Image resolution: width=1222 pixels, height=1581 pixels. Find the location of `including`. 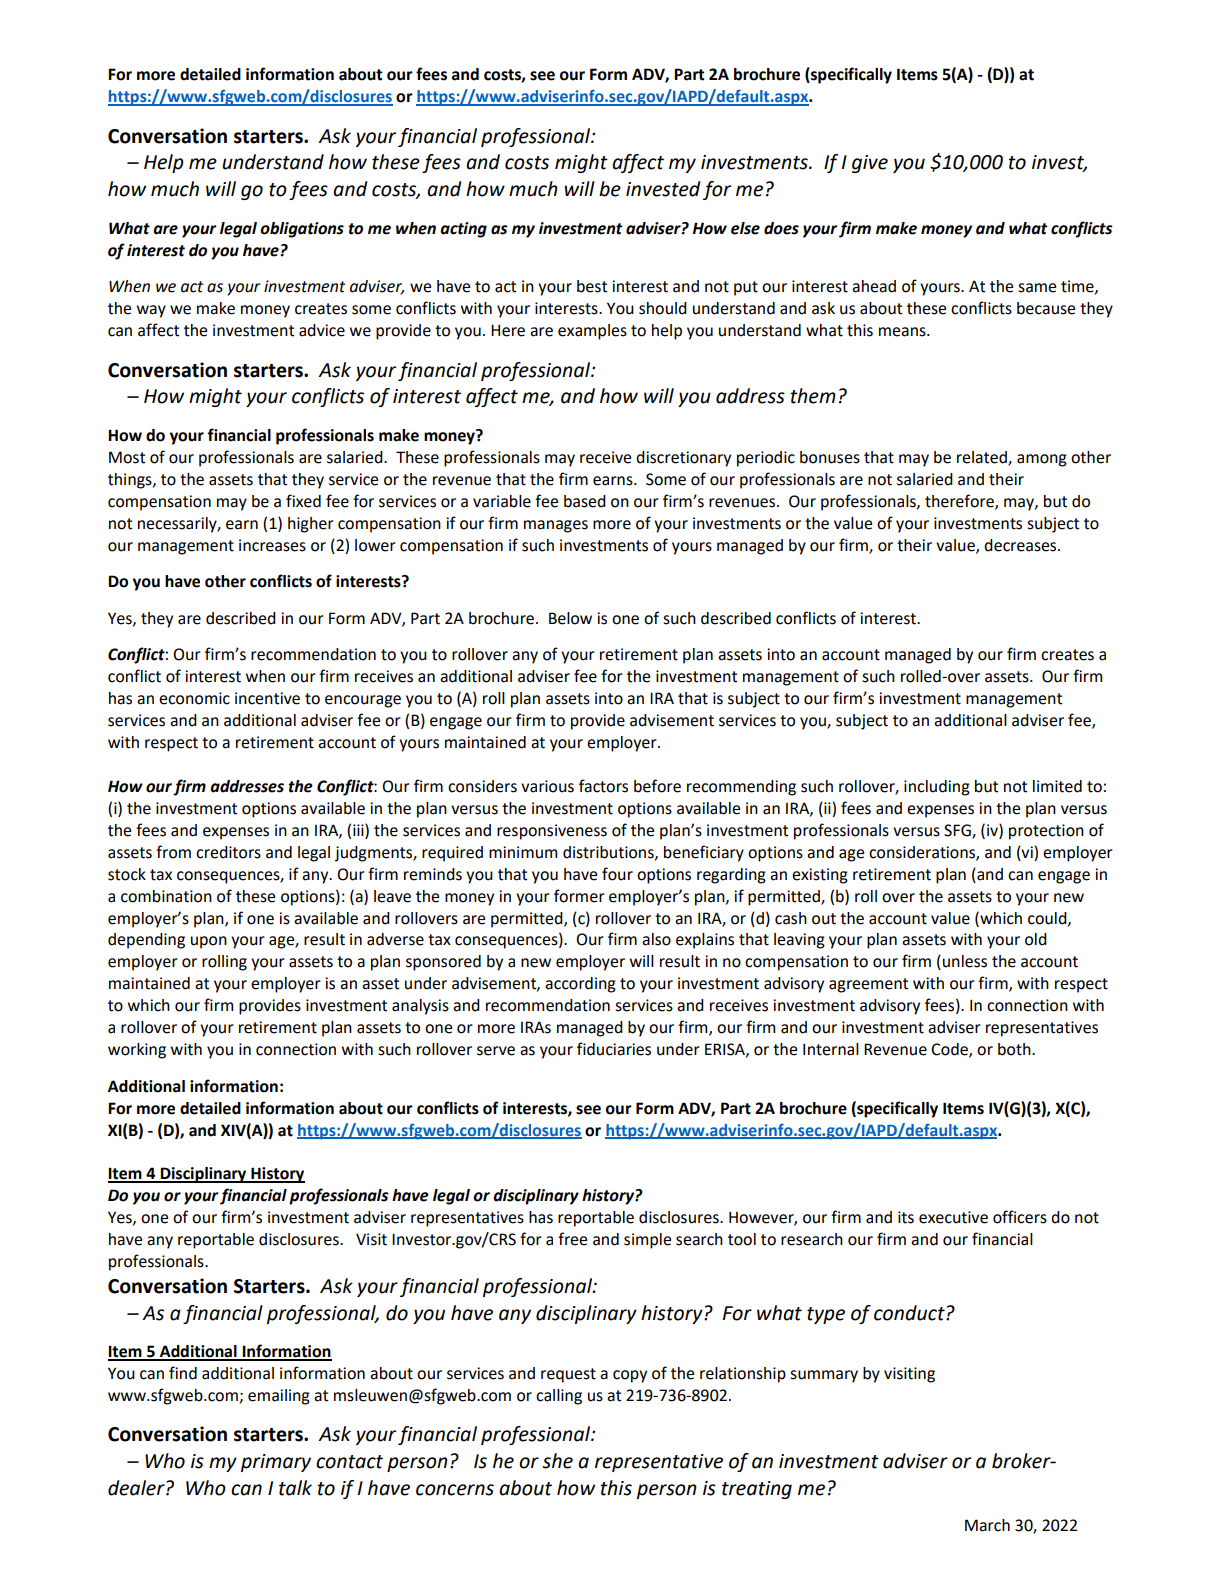

including is located at coordinates (937, 788).
